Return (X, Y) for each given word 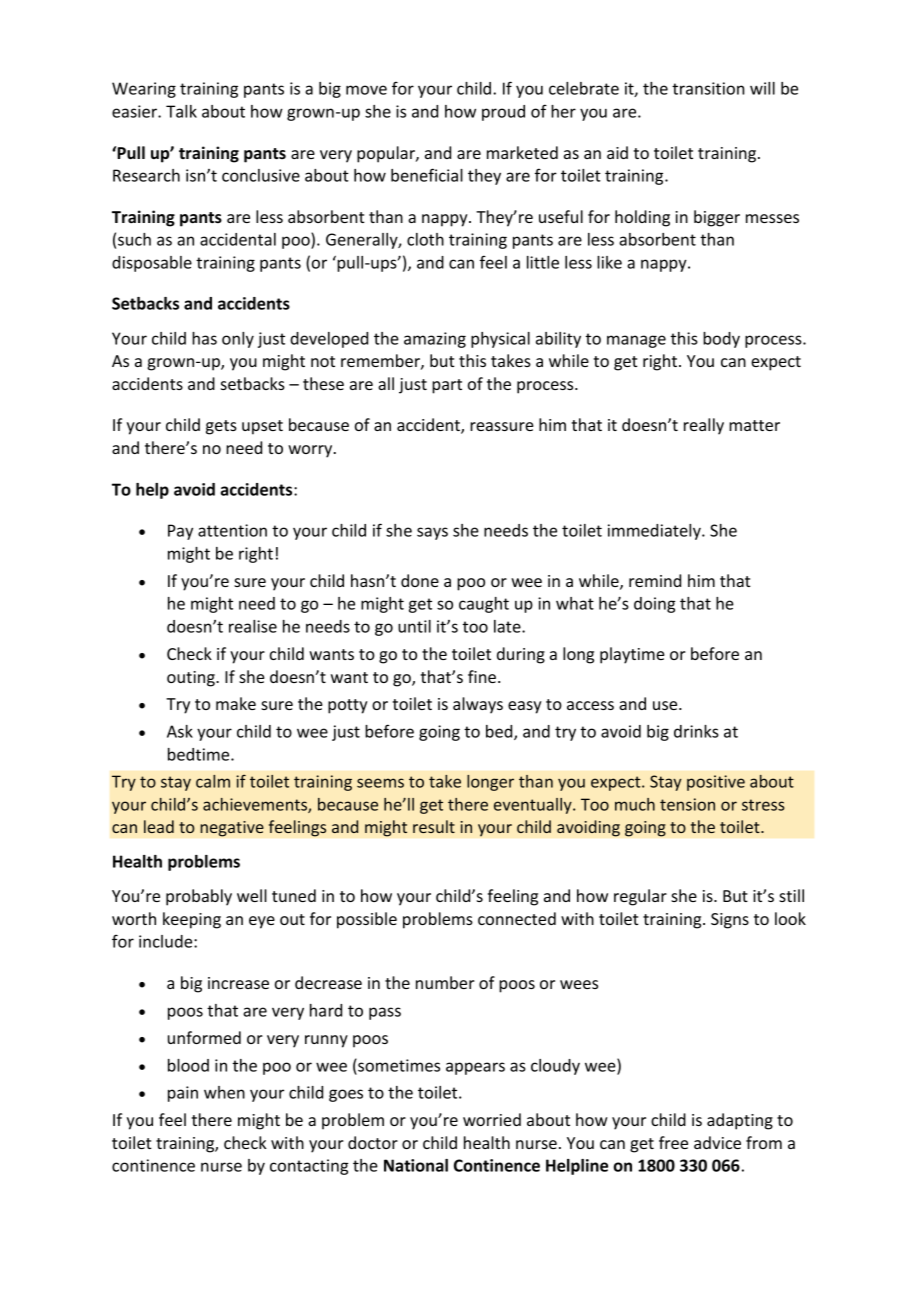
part (447, 386)
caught (484, 605)
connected (517, 918)
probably (199, 897)
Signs (730, 921)
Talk (181, 111)
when (224, 1092)
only (238, 340)
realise (253, 626)
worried (492, 1119)
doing (654, 605)
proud (503, 113)
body (721, 340)
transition (708, 88)
